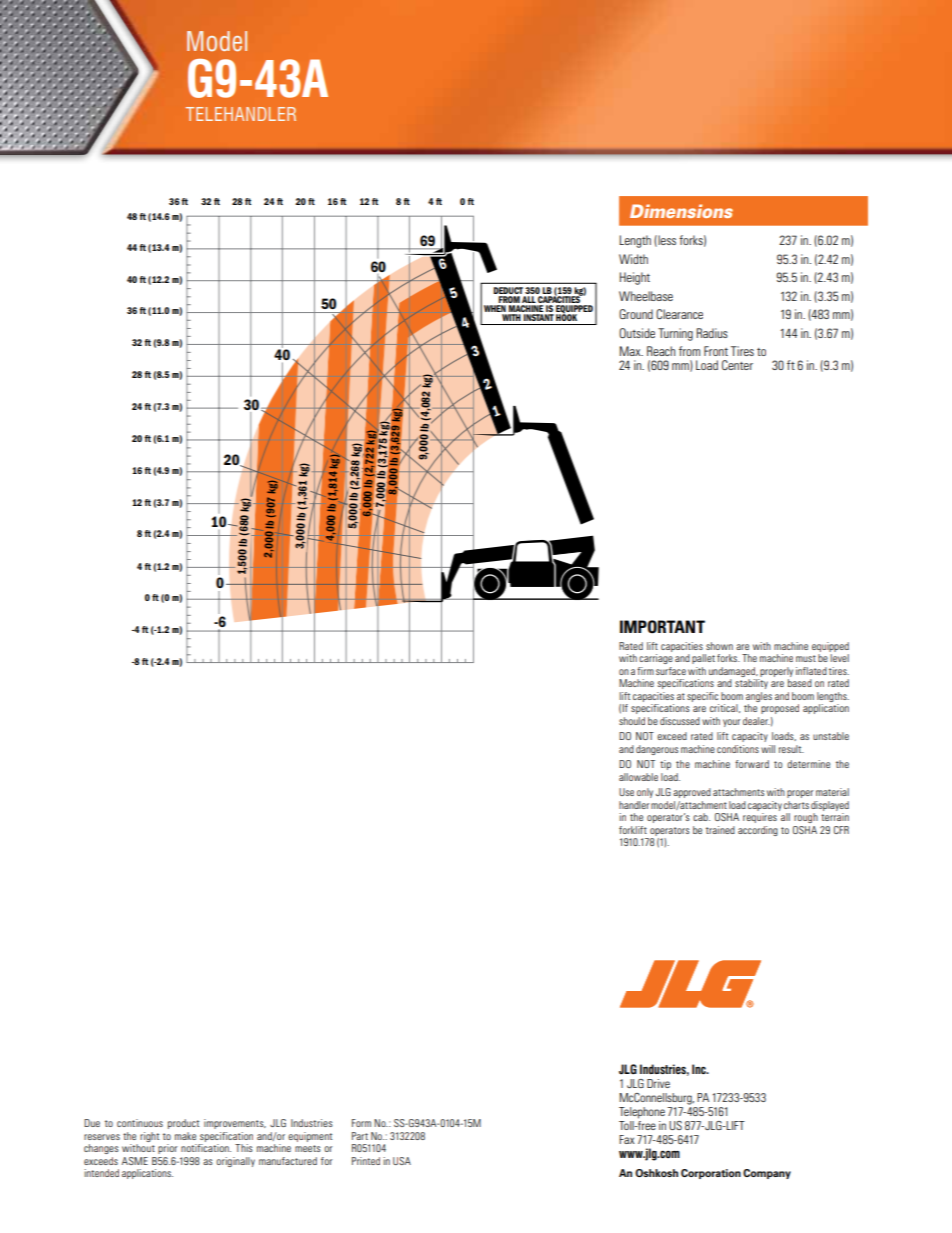 This screenshot has height=1233, width=952. What do you see at coordinates (631, 351) in the screenshot?
I see `Max` at bounding box center [631, 351].
